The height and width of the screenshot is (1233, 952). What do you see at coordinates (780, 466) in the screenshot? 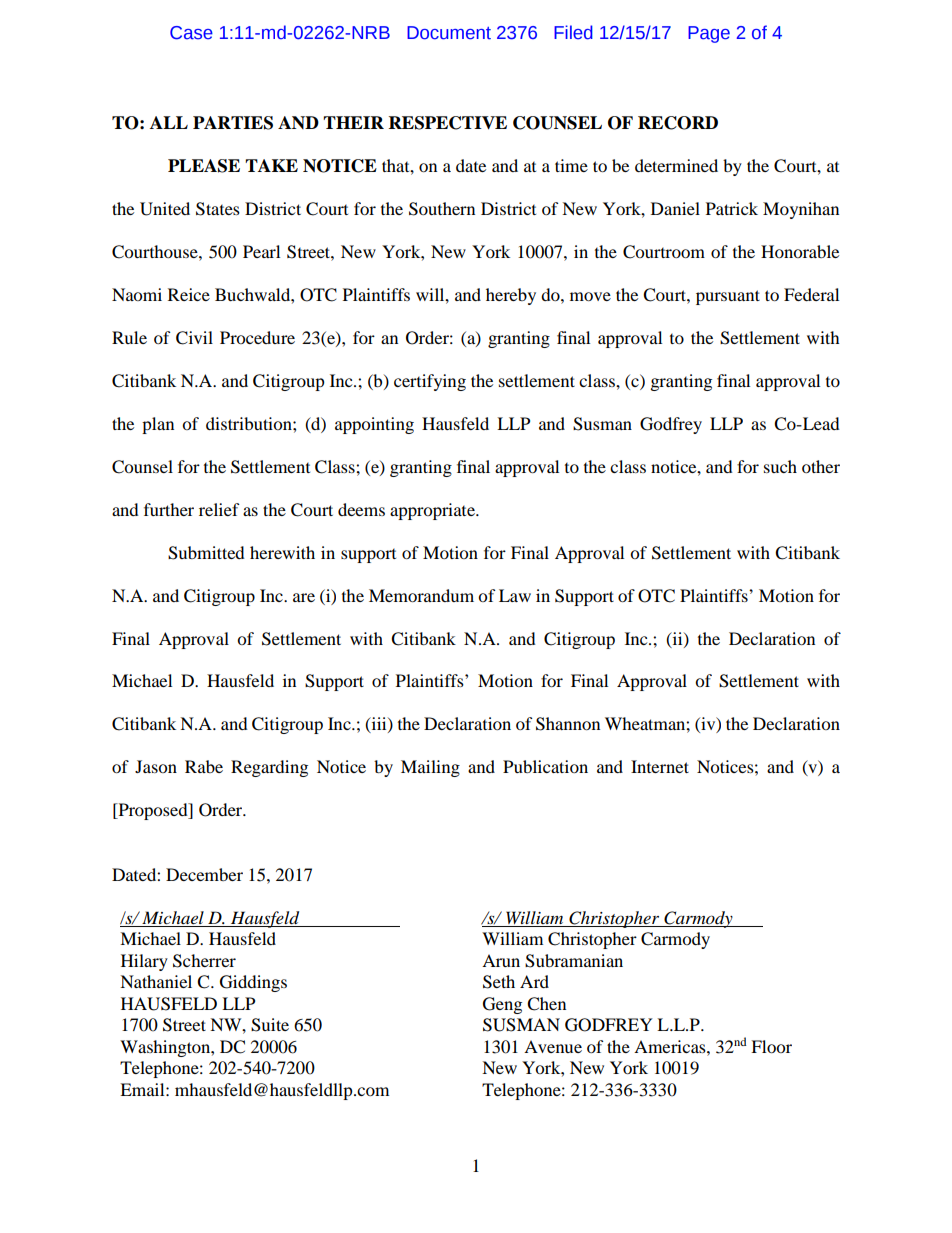
I see `such` at bounding box center [780, 466].
